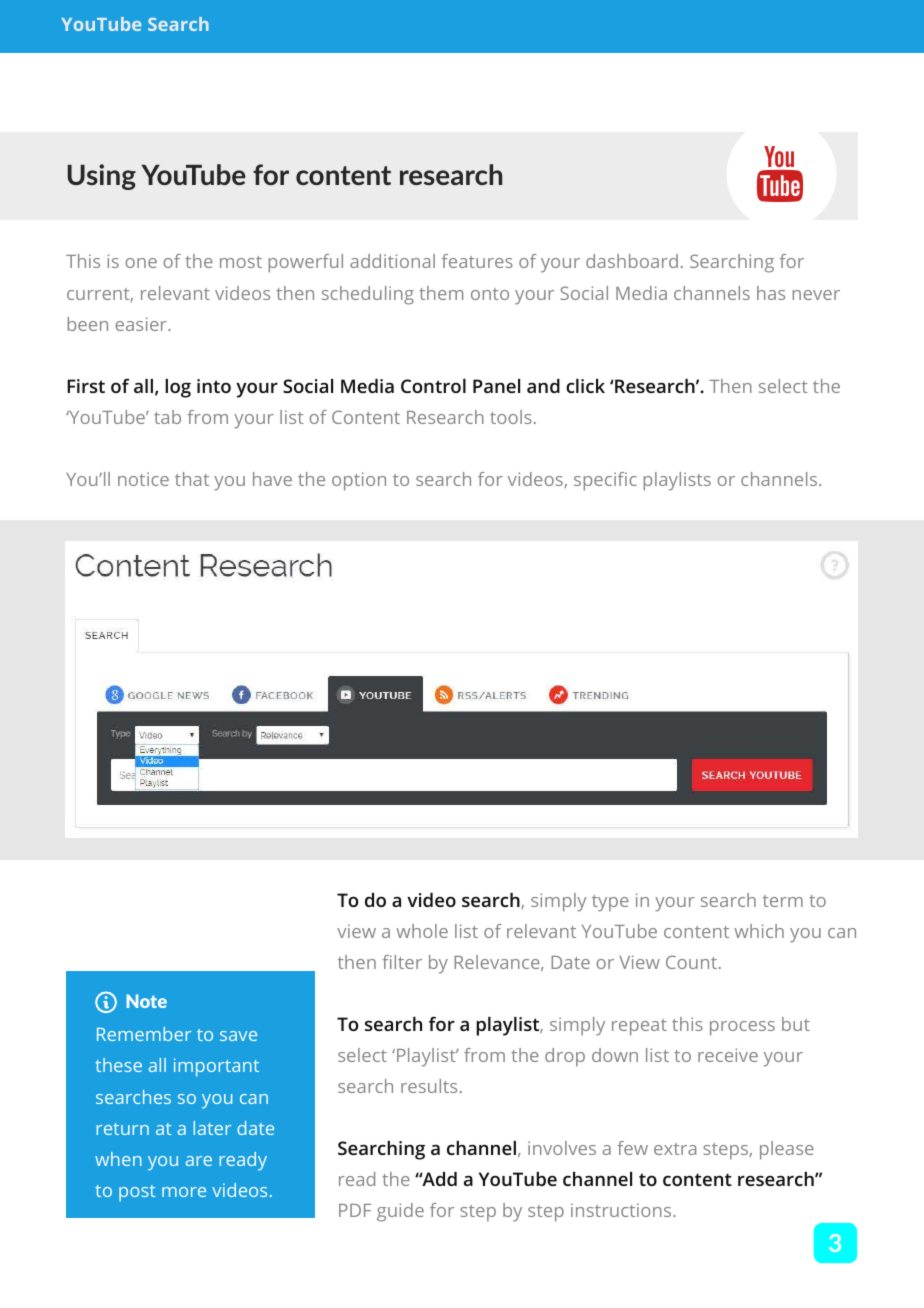 The width and height of the document is (924, 1308). I want to click on guide, so click(400, 1212).
